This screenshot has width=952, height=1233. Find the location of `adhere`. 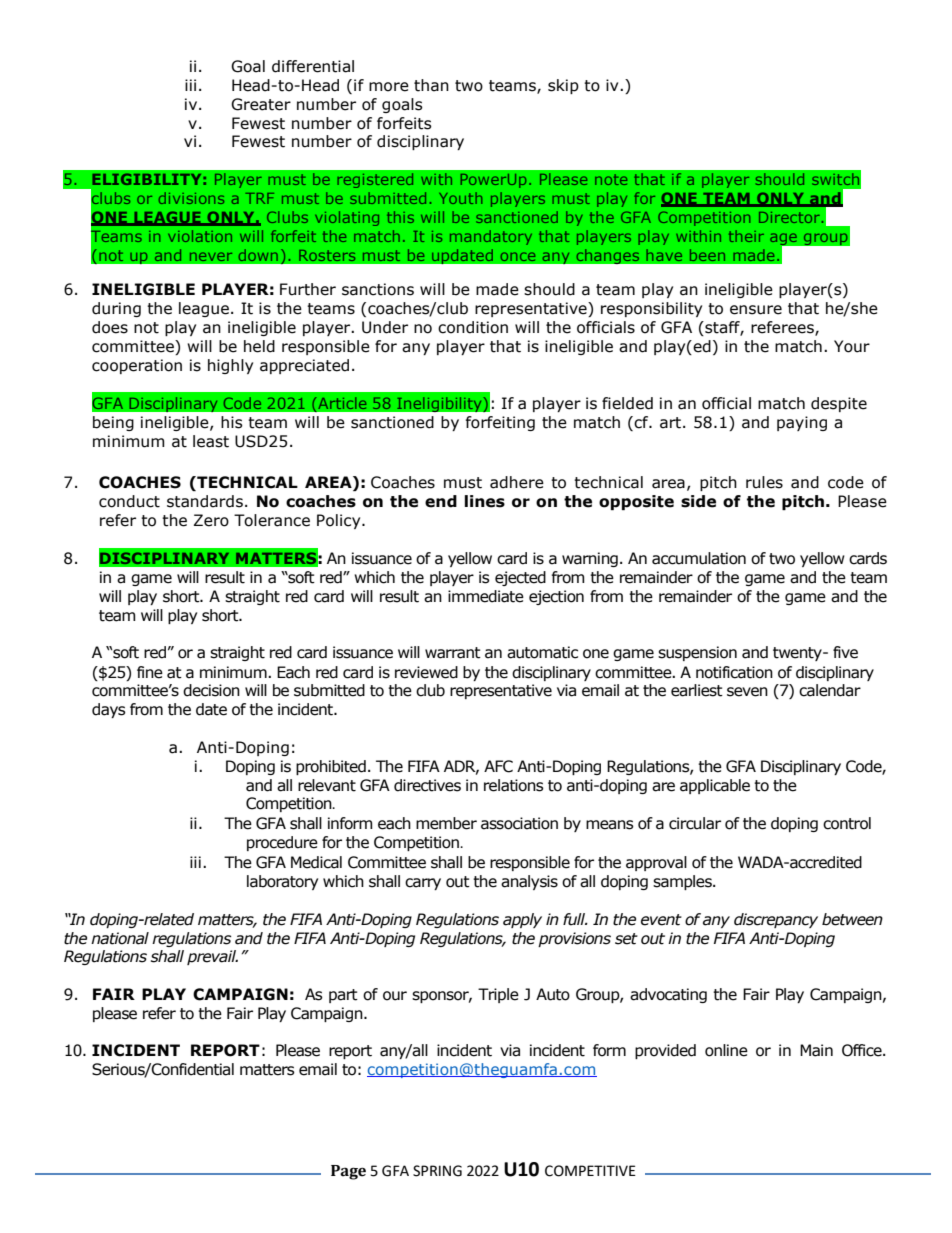

adhere is located at coordinates (517, 482).
